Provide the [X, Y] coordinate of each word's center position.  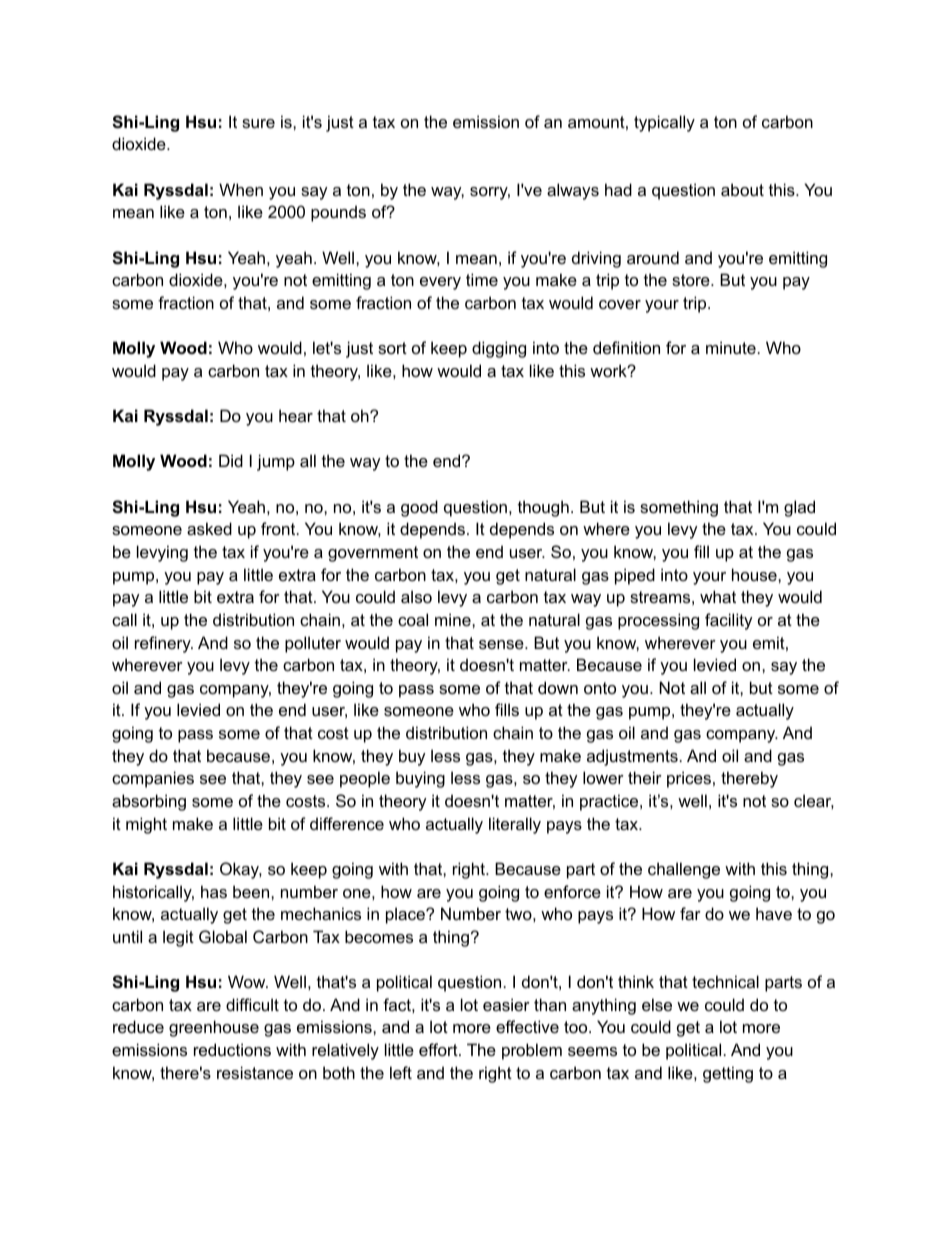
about [742, 189]
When [241, 189]
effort [439, 1049]
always [573, 191]
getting [728, 1074]
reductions [232, 1049]
